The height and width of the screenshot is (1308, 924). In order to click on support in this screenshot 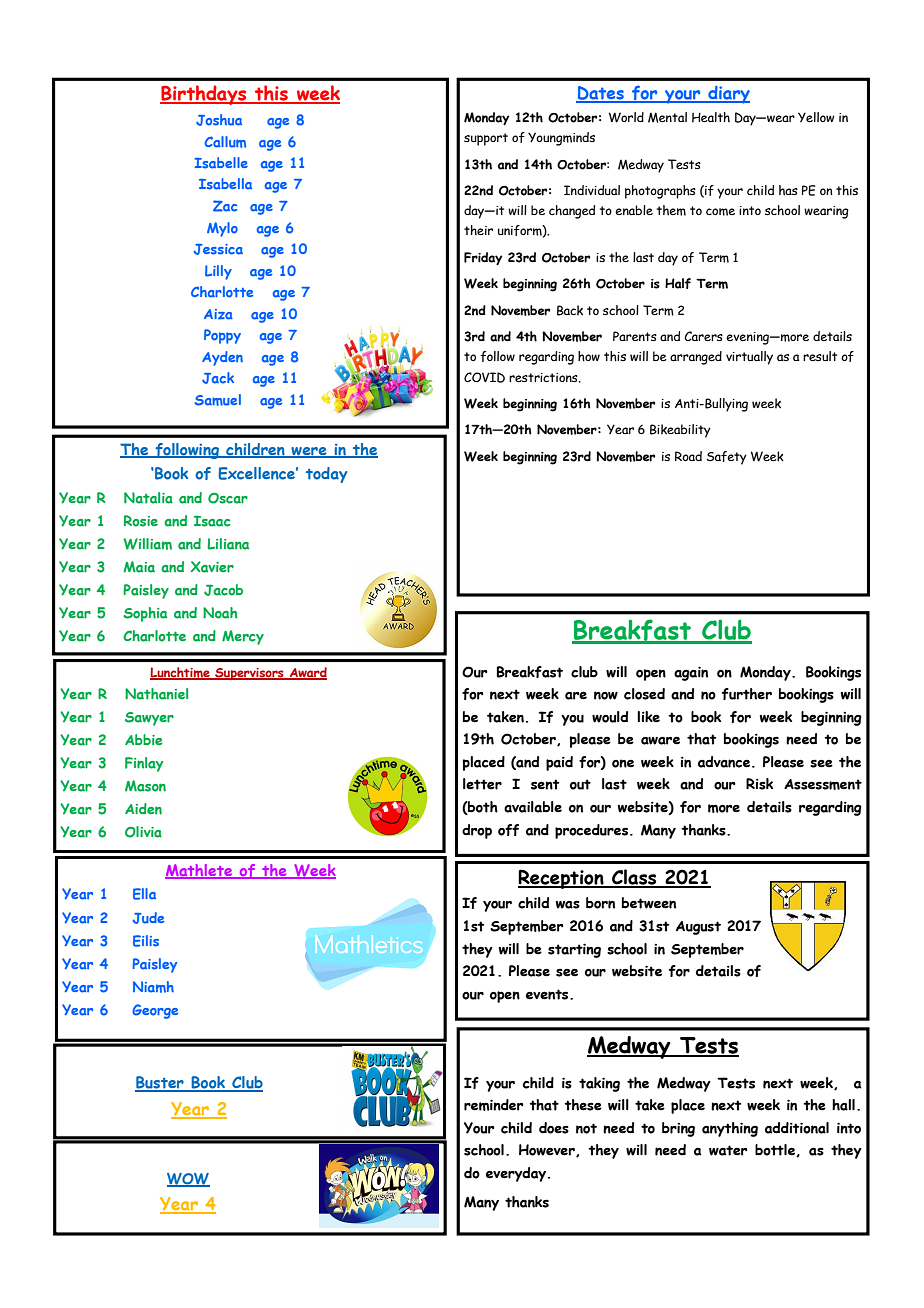, I will do `click(486, 139)`.
